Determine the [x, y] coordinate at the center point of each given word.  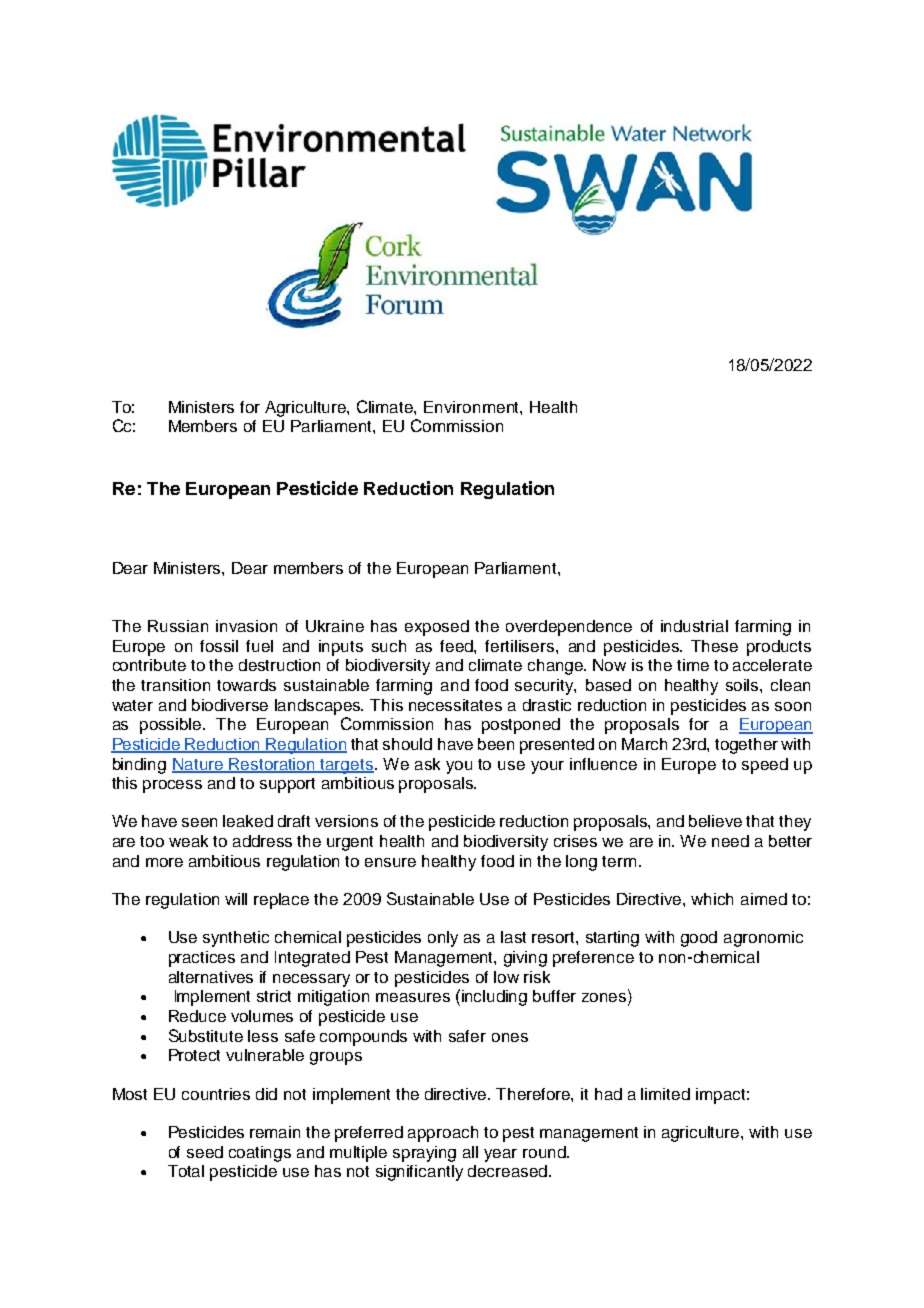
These [714, 646]
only [443, 939]
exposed [437, 628]
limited [665, 1094]
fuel [259, 646]
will [236, 899]
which [712, 899]
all [470, 1152]
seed [205, 1152]
